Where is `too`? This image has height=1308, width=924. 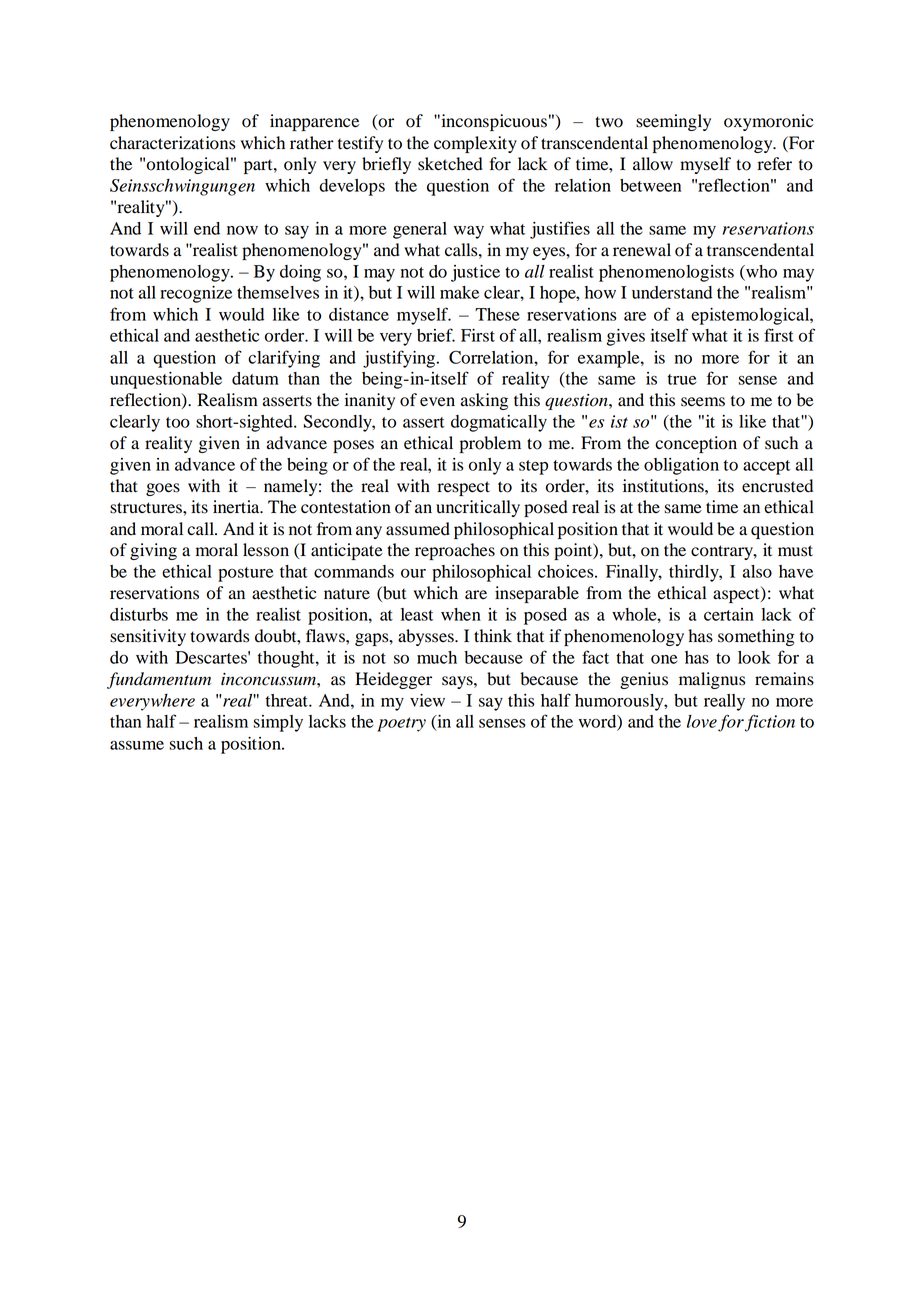
too is located at coordinates (178, 422).
